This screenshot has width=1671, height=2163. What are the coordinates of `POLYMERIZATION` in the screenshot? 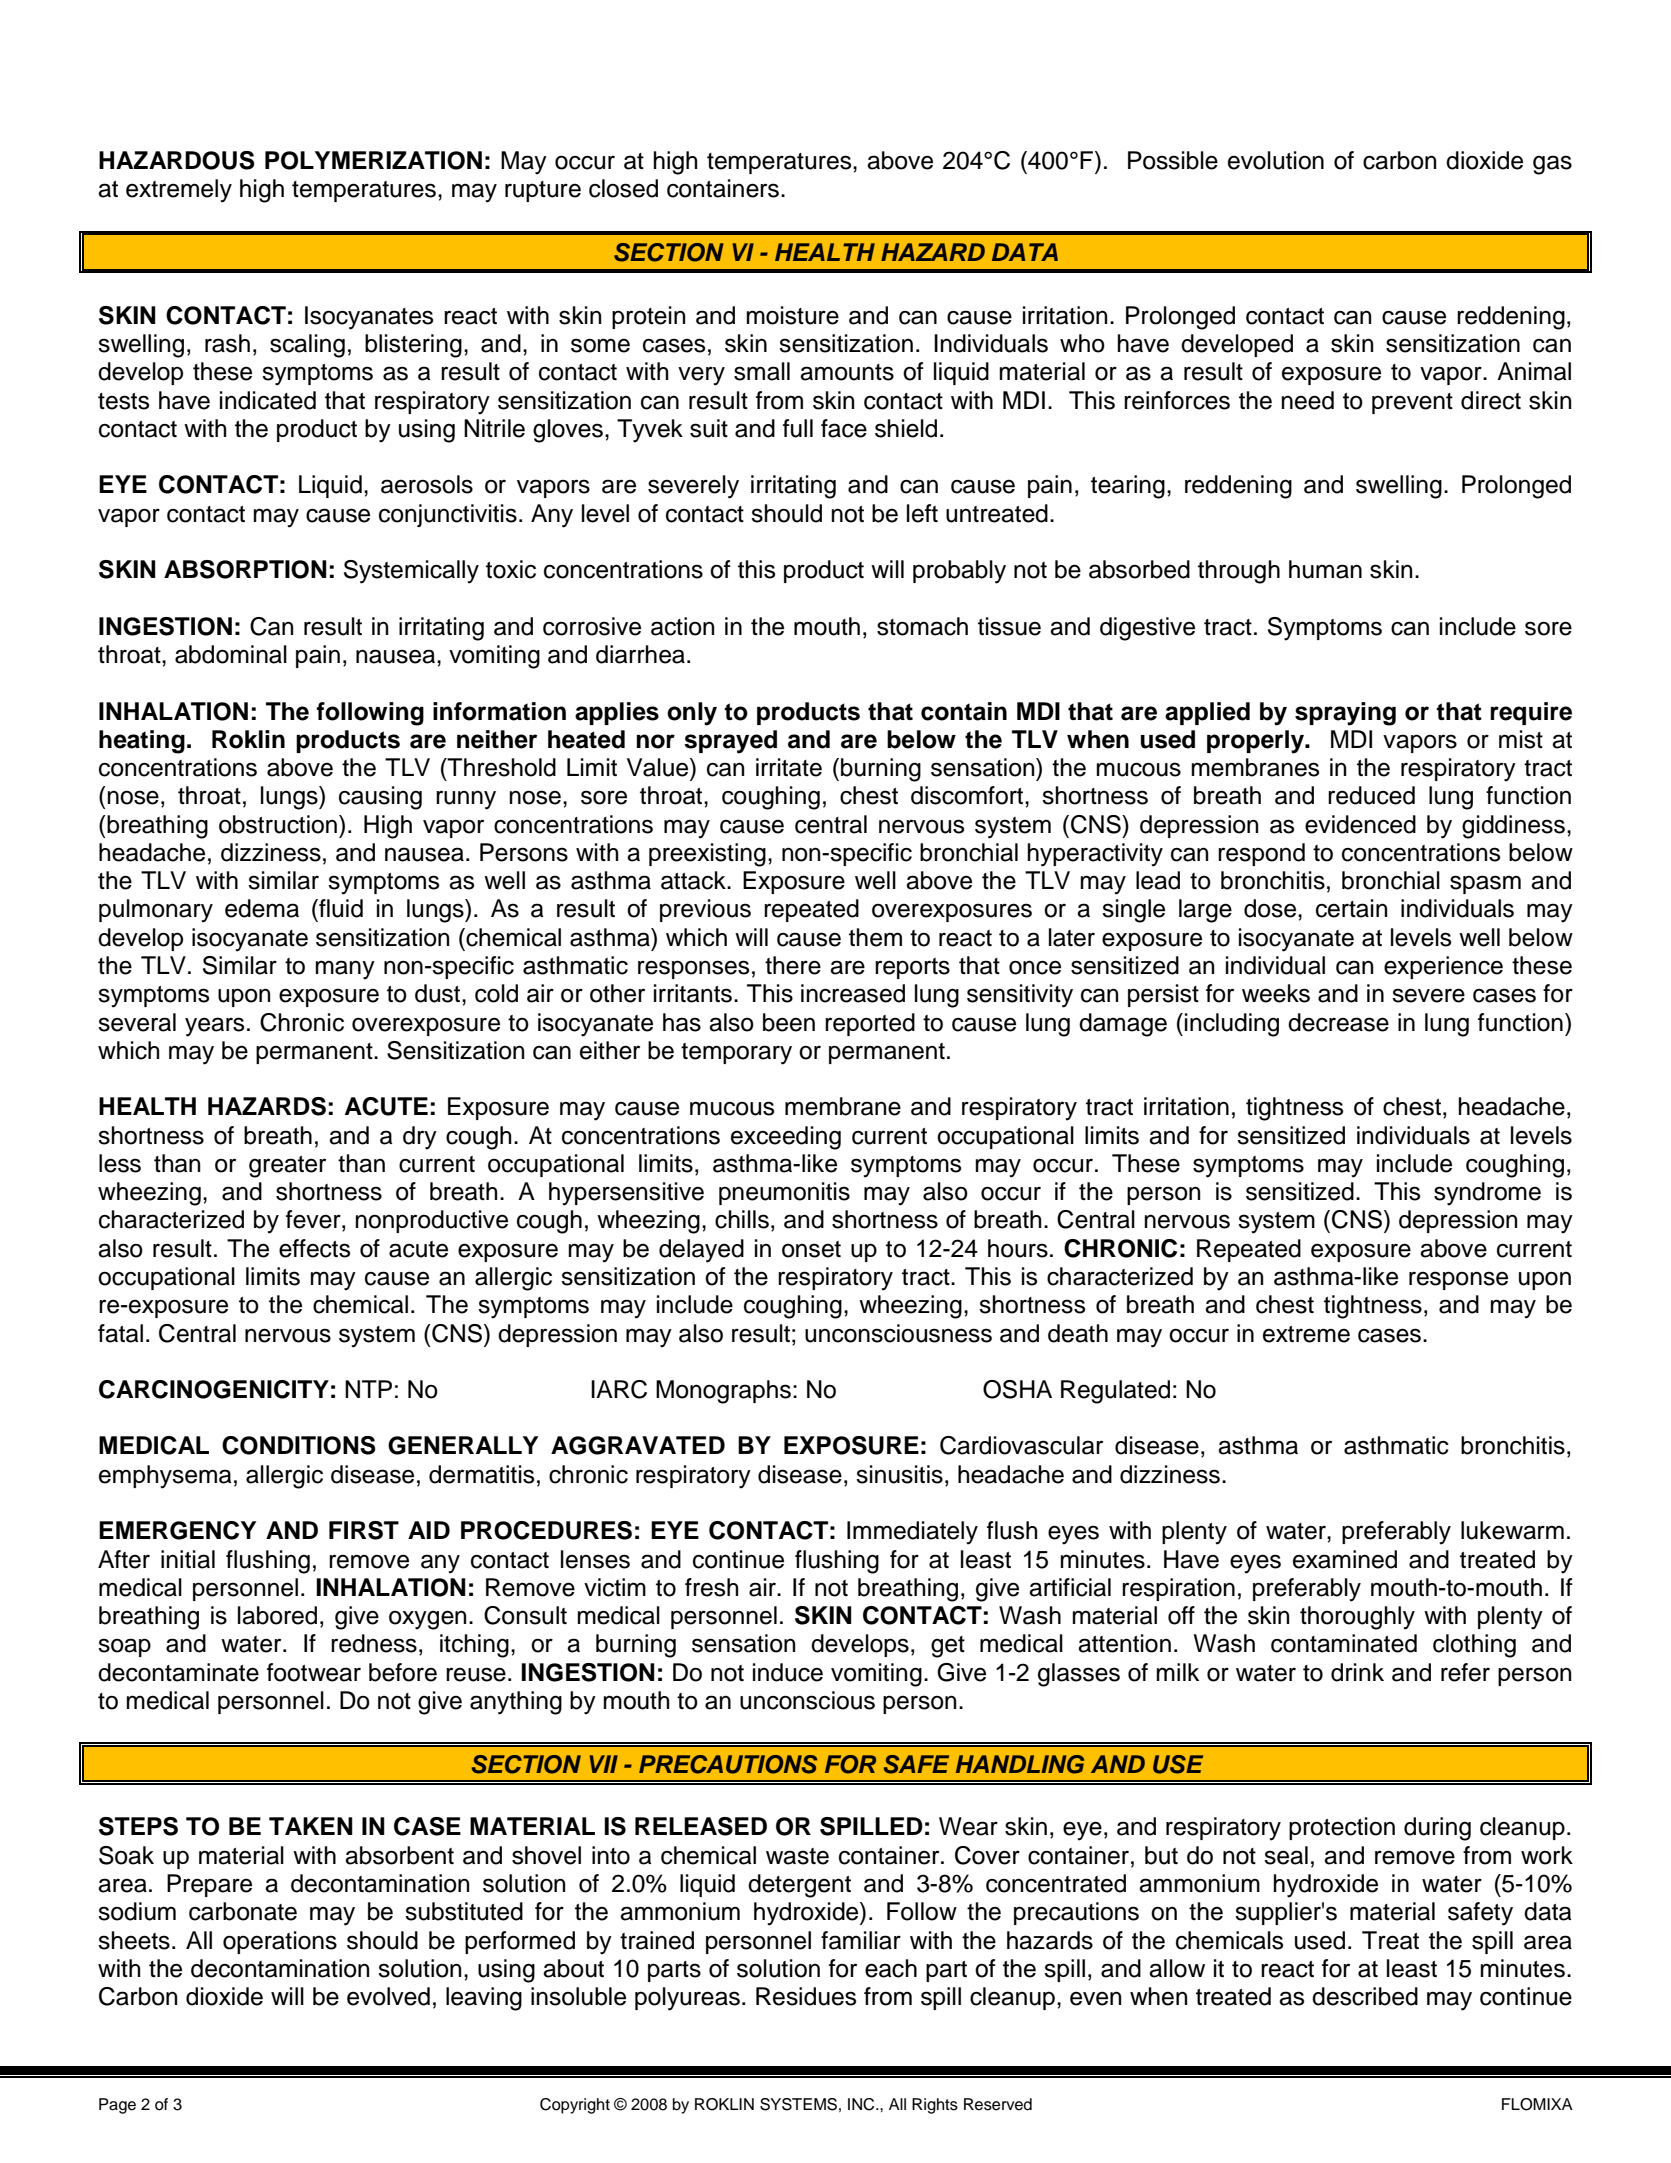 It's located at (373, 160).
